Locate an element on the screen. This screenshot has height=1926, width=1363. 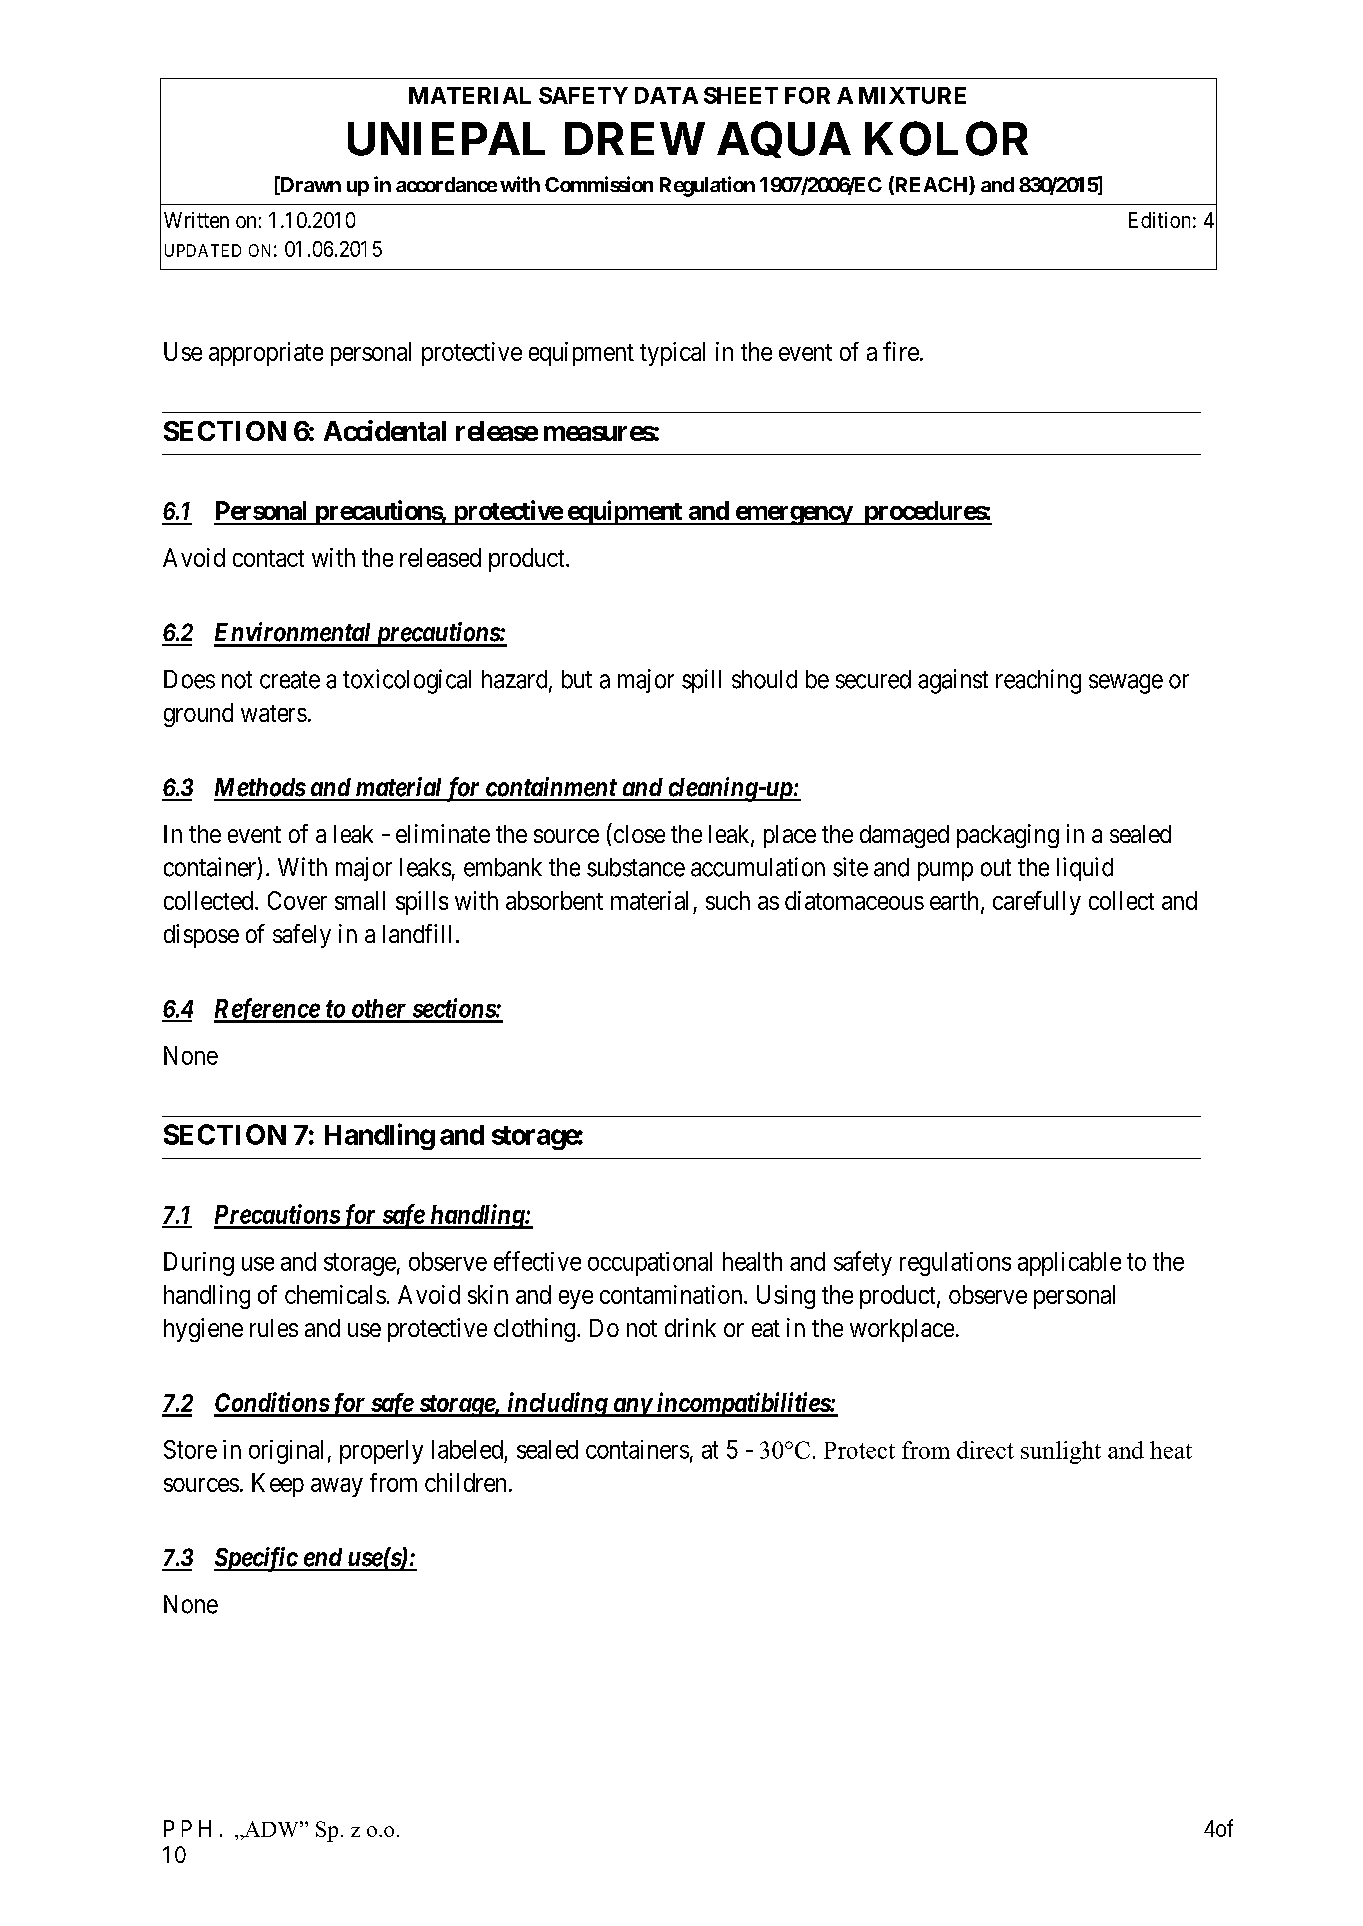
close is located at coordinates (638, 833).
